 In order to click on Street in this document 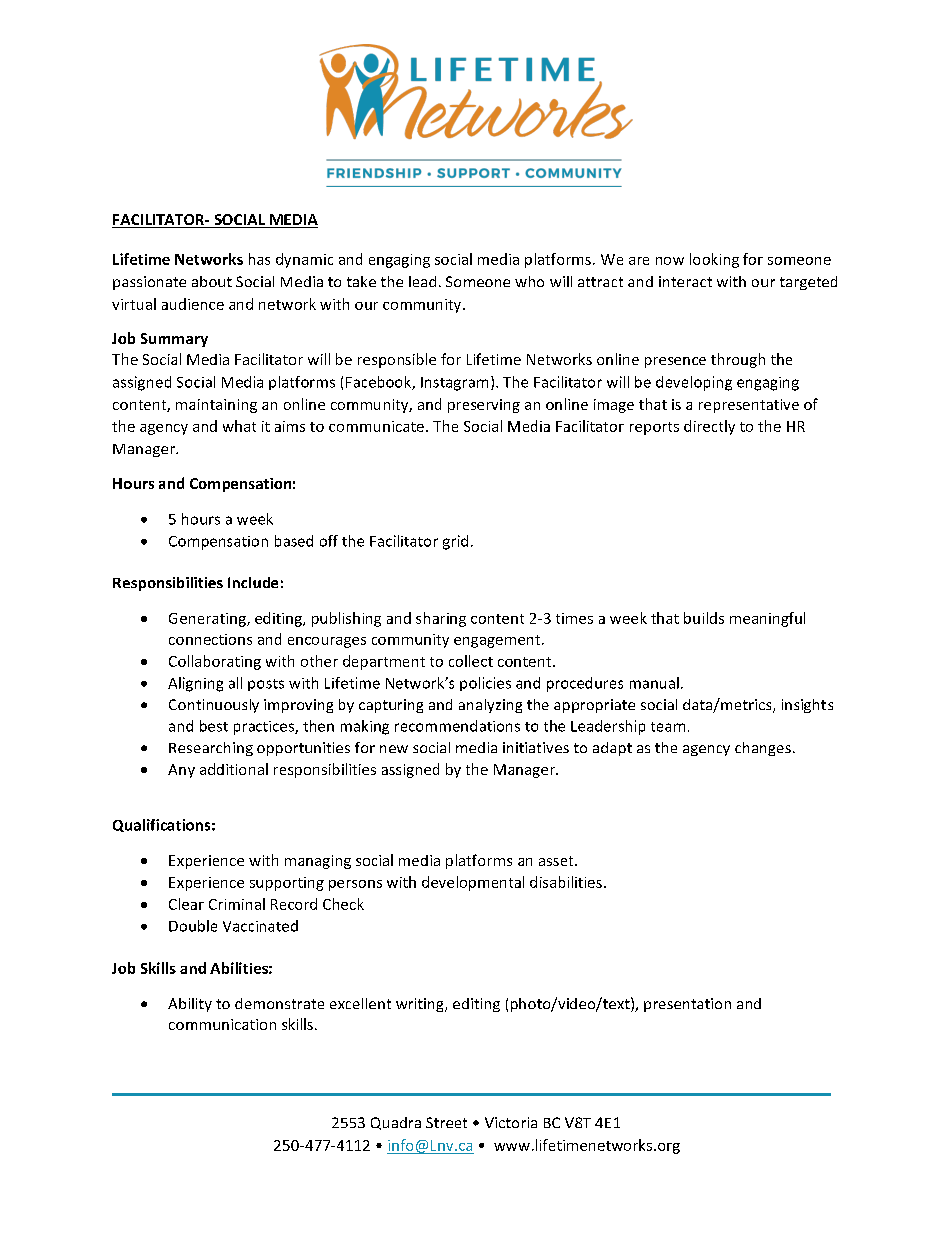, I will do `click(446, 1122)`.
